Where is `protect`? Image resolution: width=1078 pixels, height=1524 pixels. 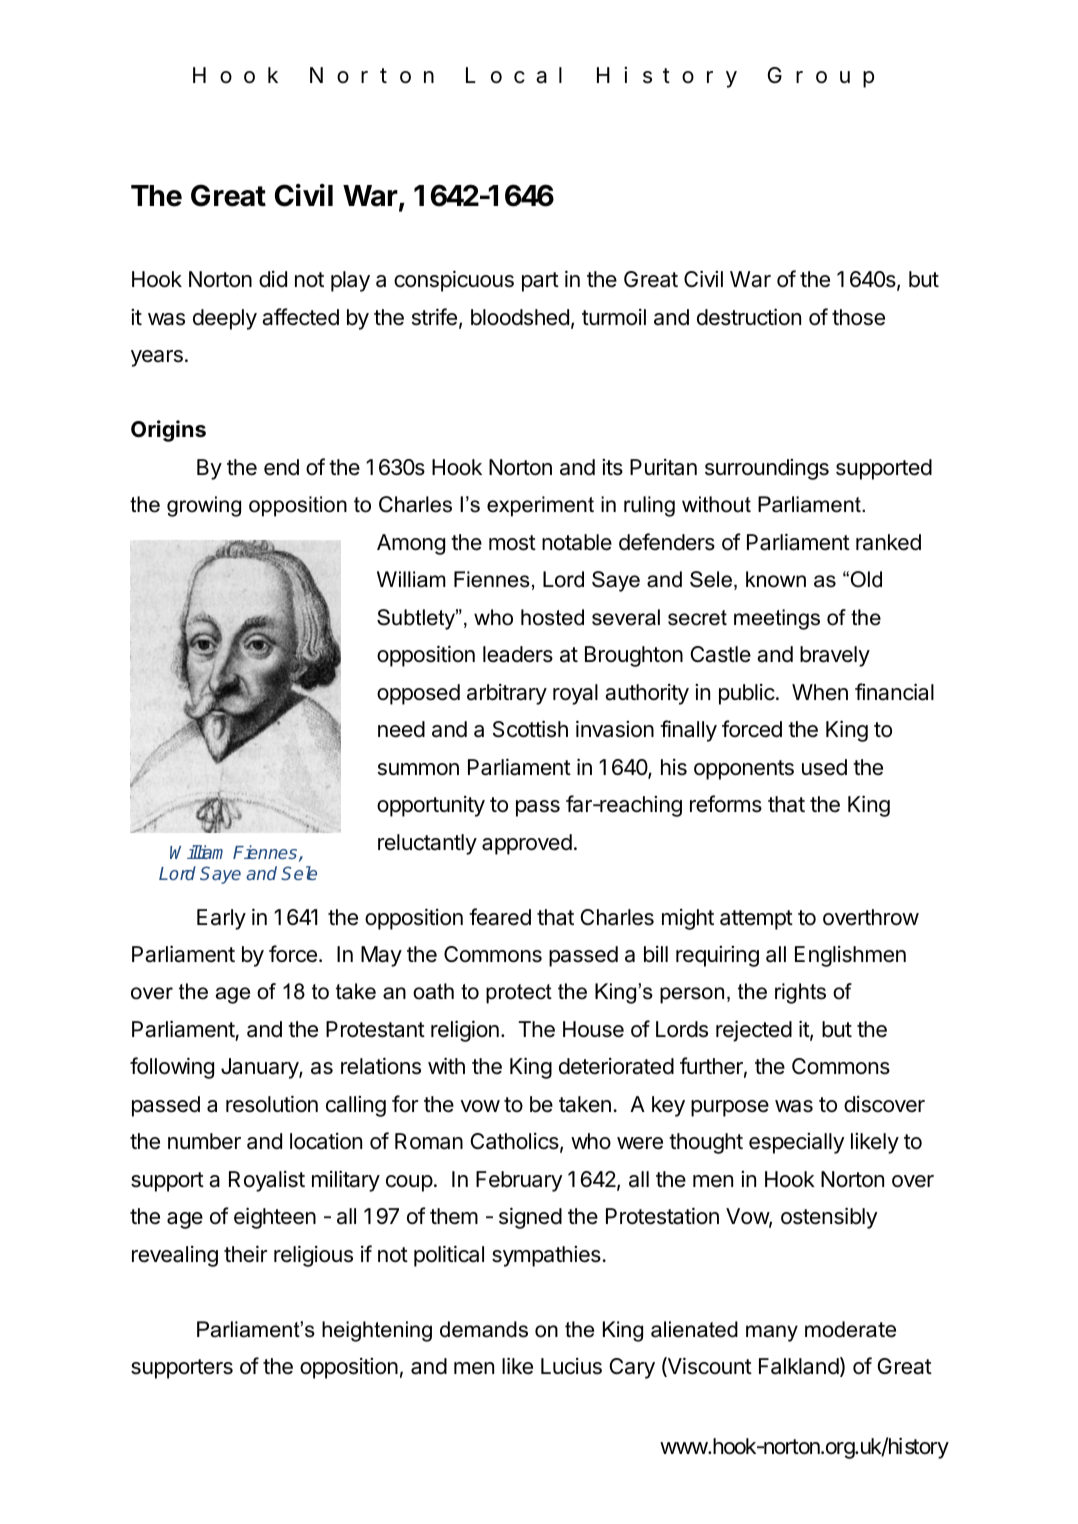
protect is located at coordinates (519, 994).
